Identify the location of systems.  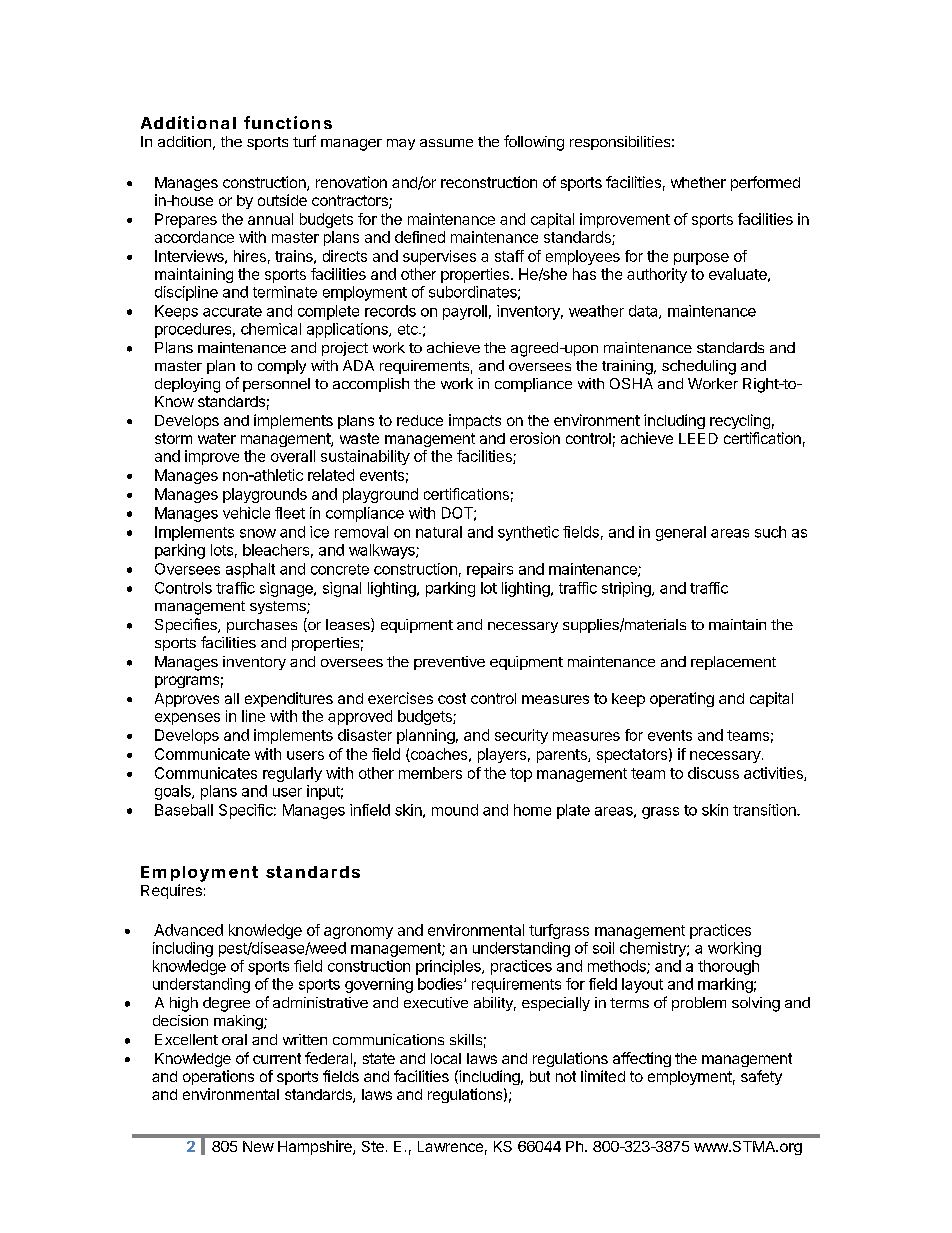
(279, 607).
